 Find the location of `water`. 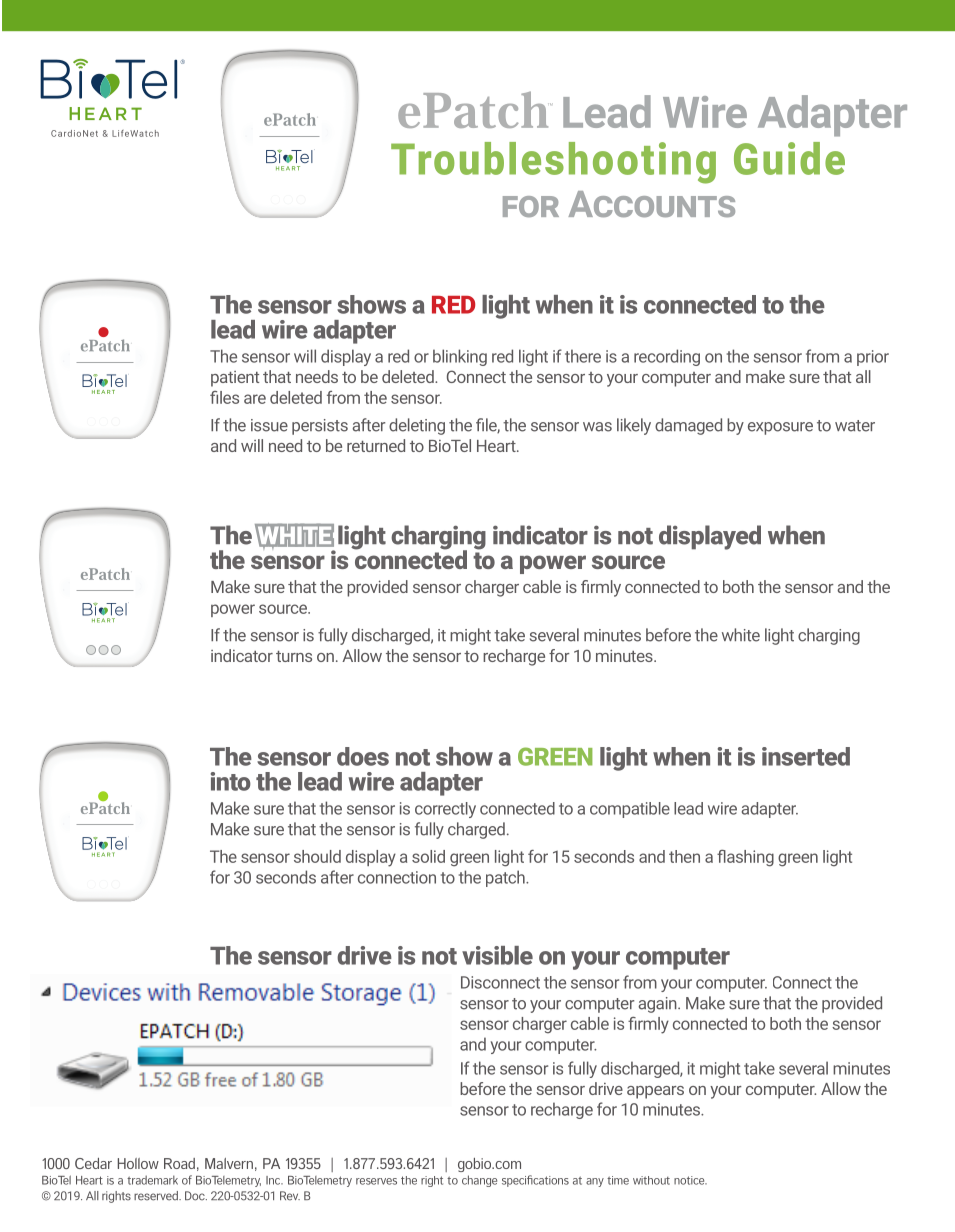

water is located at coordinates (855, 426).
